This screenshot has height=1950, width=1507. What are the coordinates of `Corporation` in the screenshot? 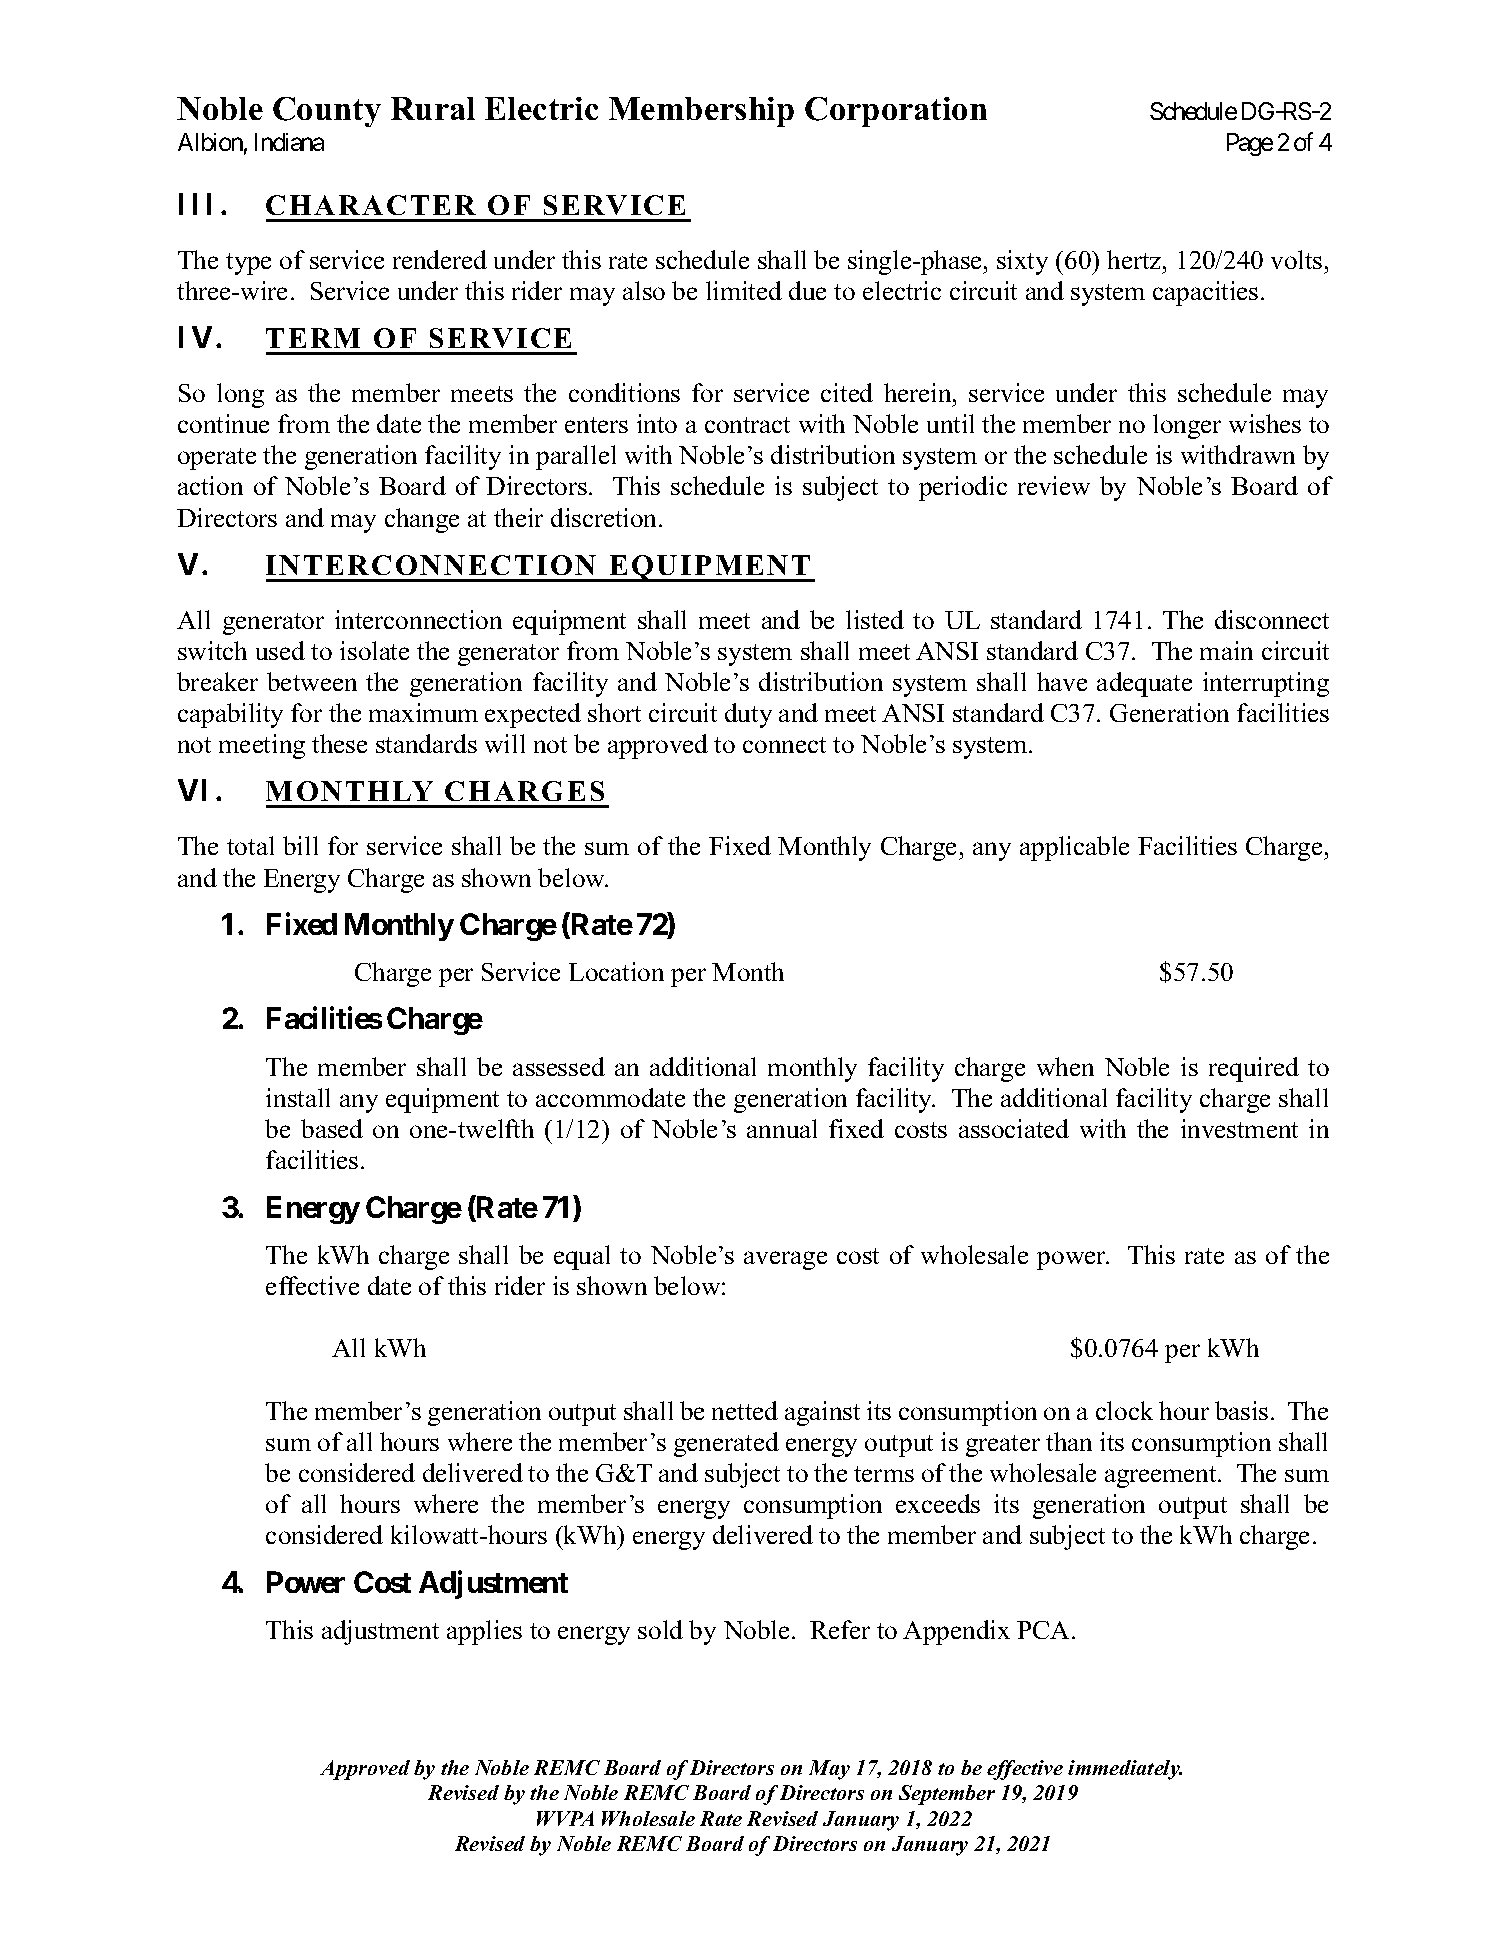 It's located at (896, 112).
